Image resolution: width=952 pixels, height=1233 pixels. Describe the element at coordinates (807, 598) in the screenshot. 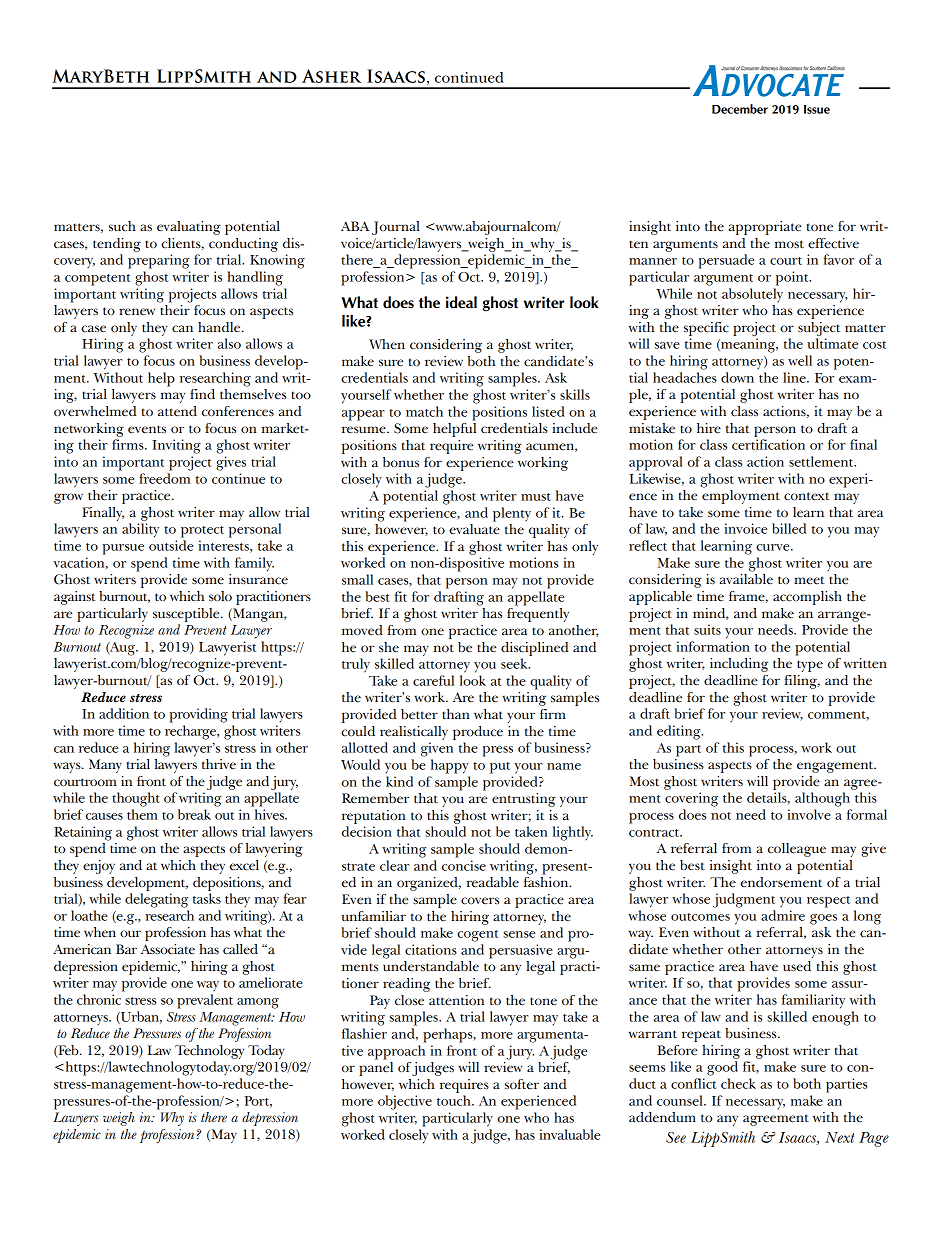

I see `accomplish` at that location.
